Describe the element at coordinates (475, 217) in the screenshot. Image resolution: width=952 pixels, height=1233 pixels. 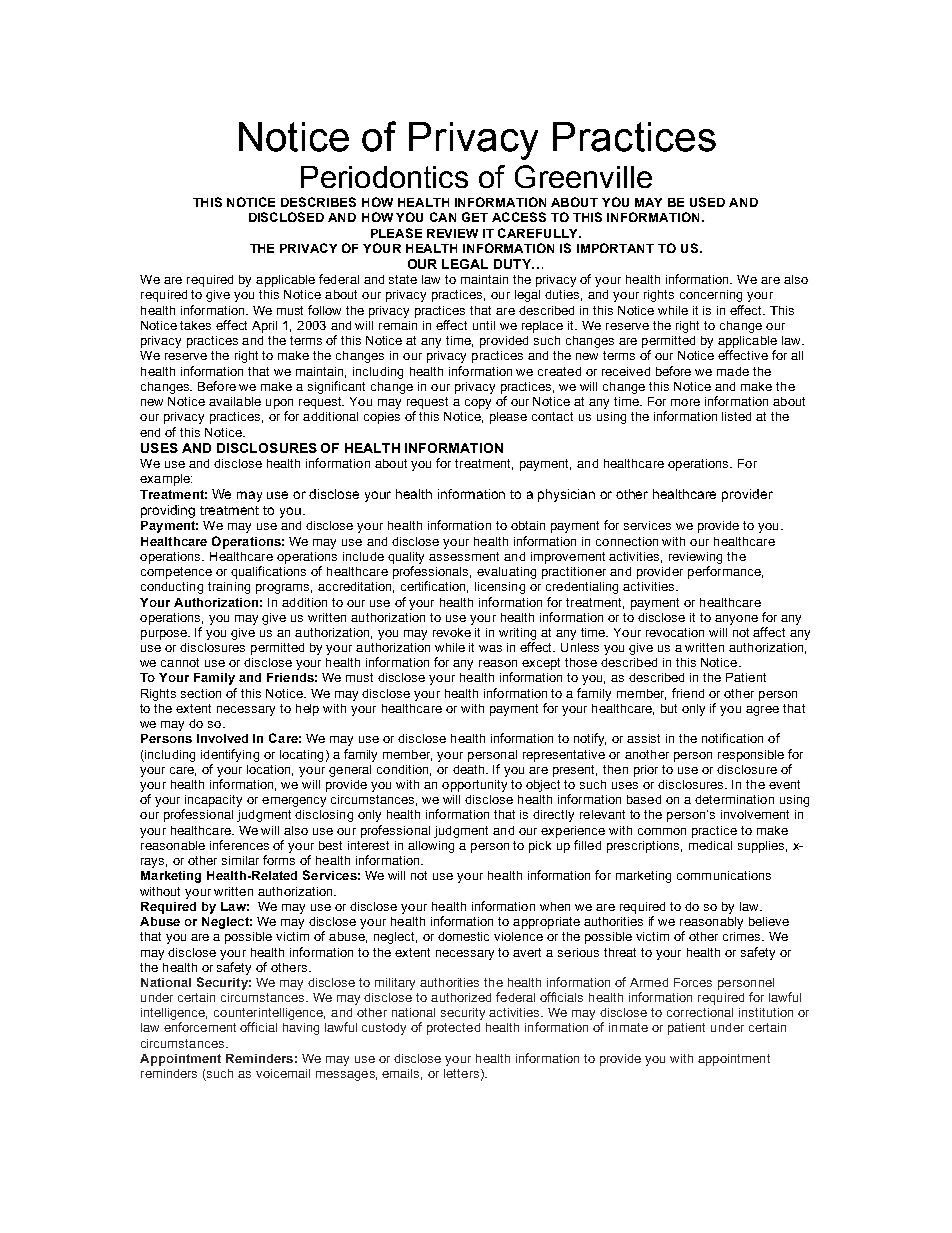
I see `GET` at that location.
